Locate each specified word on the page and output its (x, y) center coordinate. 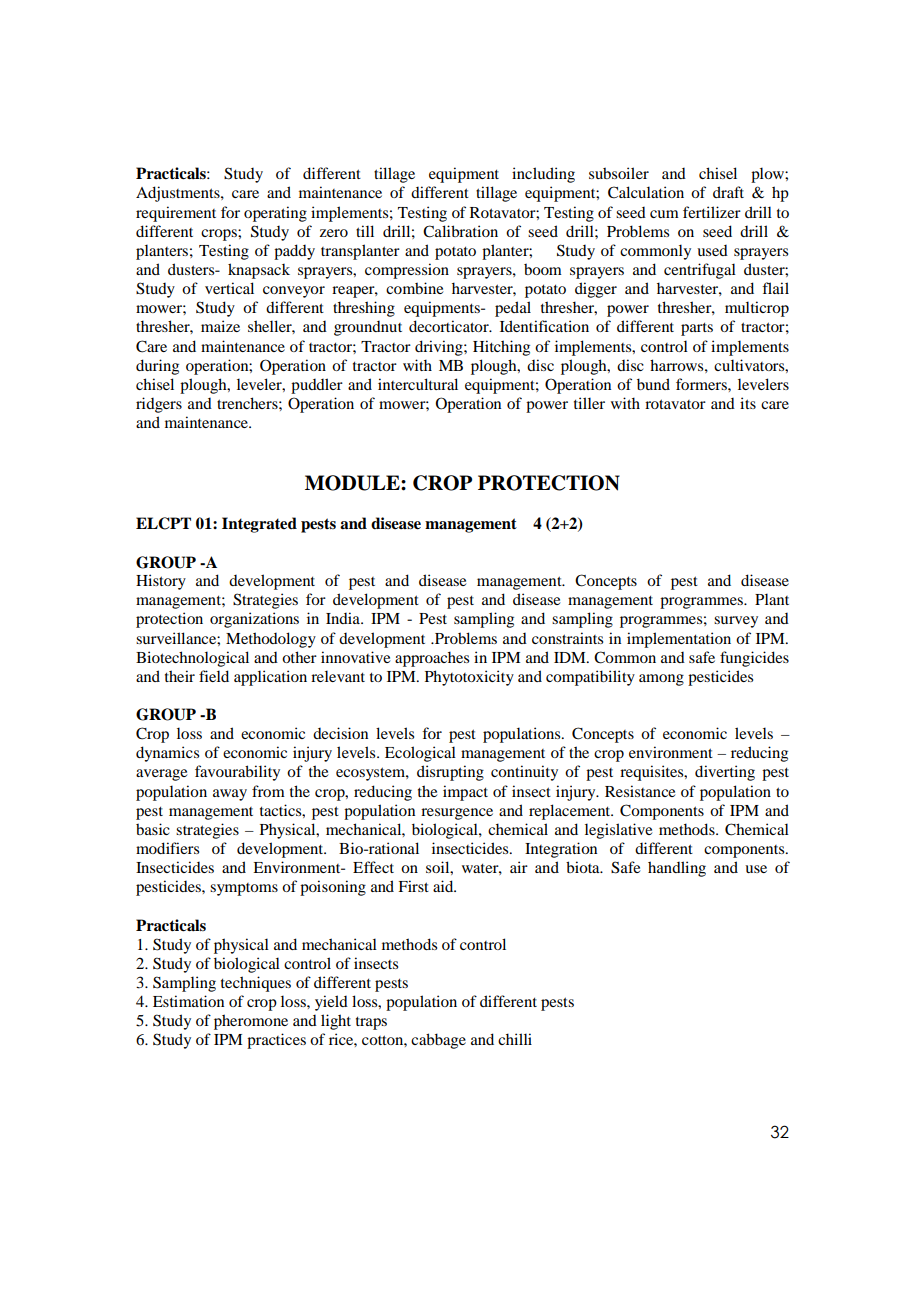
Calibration (460, 231)
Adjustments (179, 194)
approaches (432, 659)
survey (736, 622)
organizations (254, 620)
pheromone (251, 1022)
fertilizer (712, 212)
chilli (515, 1039)
